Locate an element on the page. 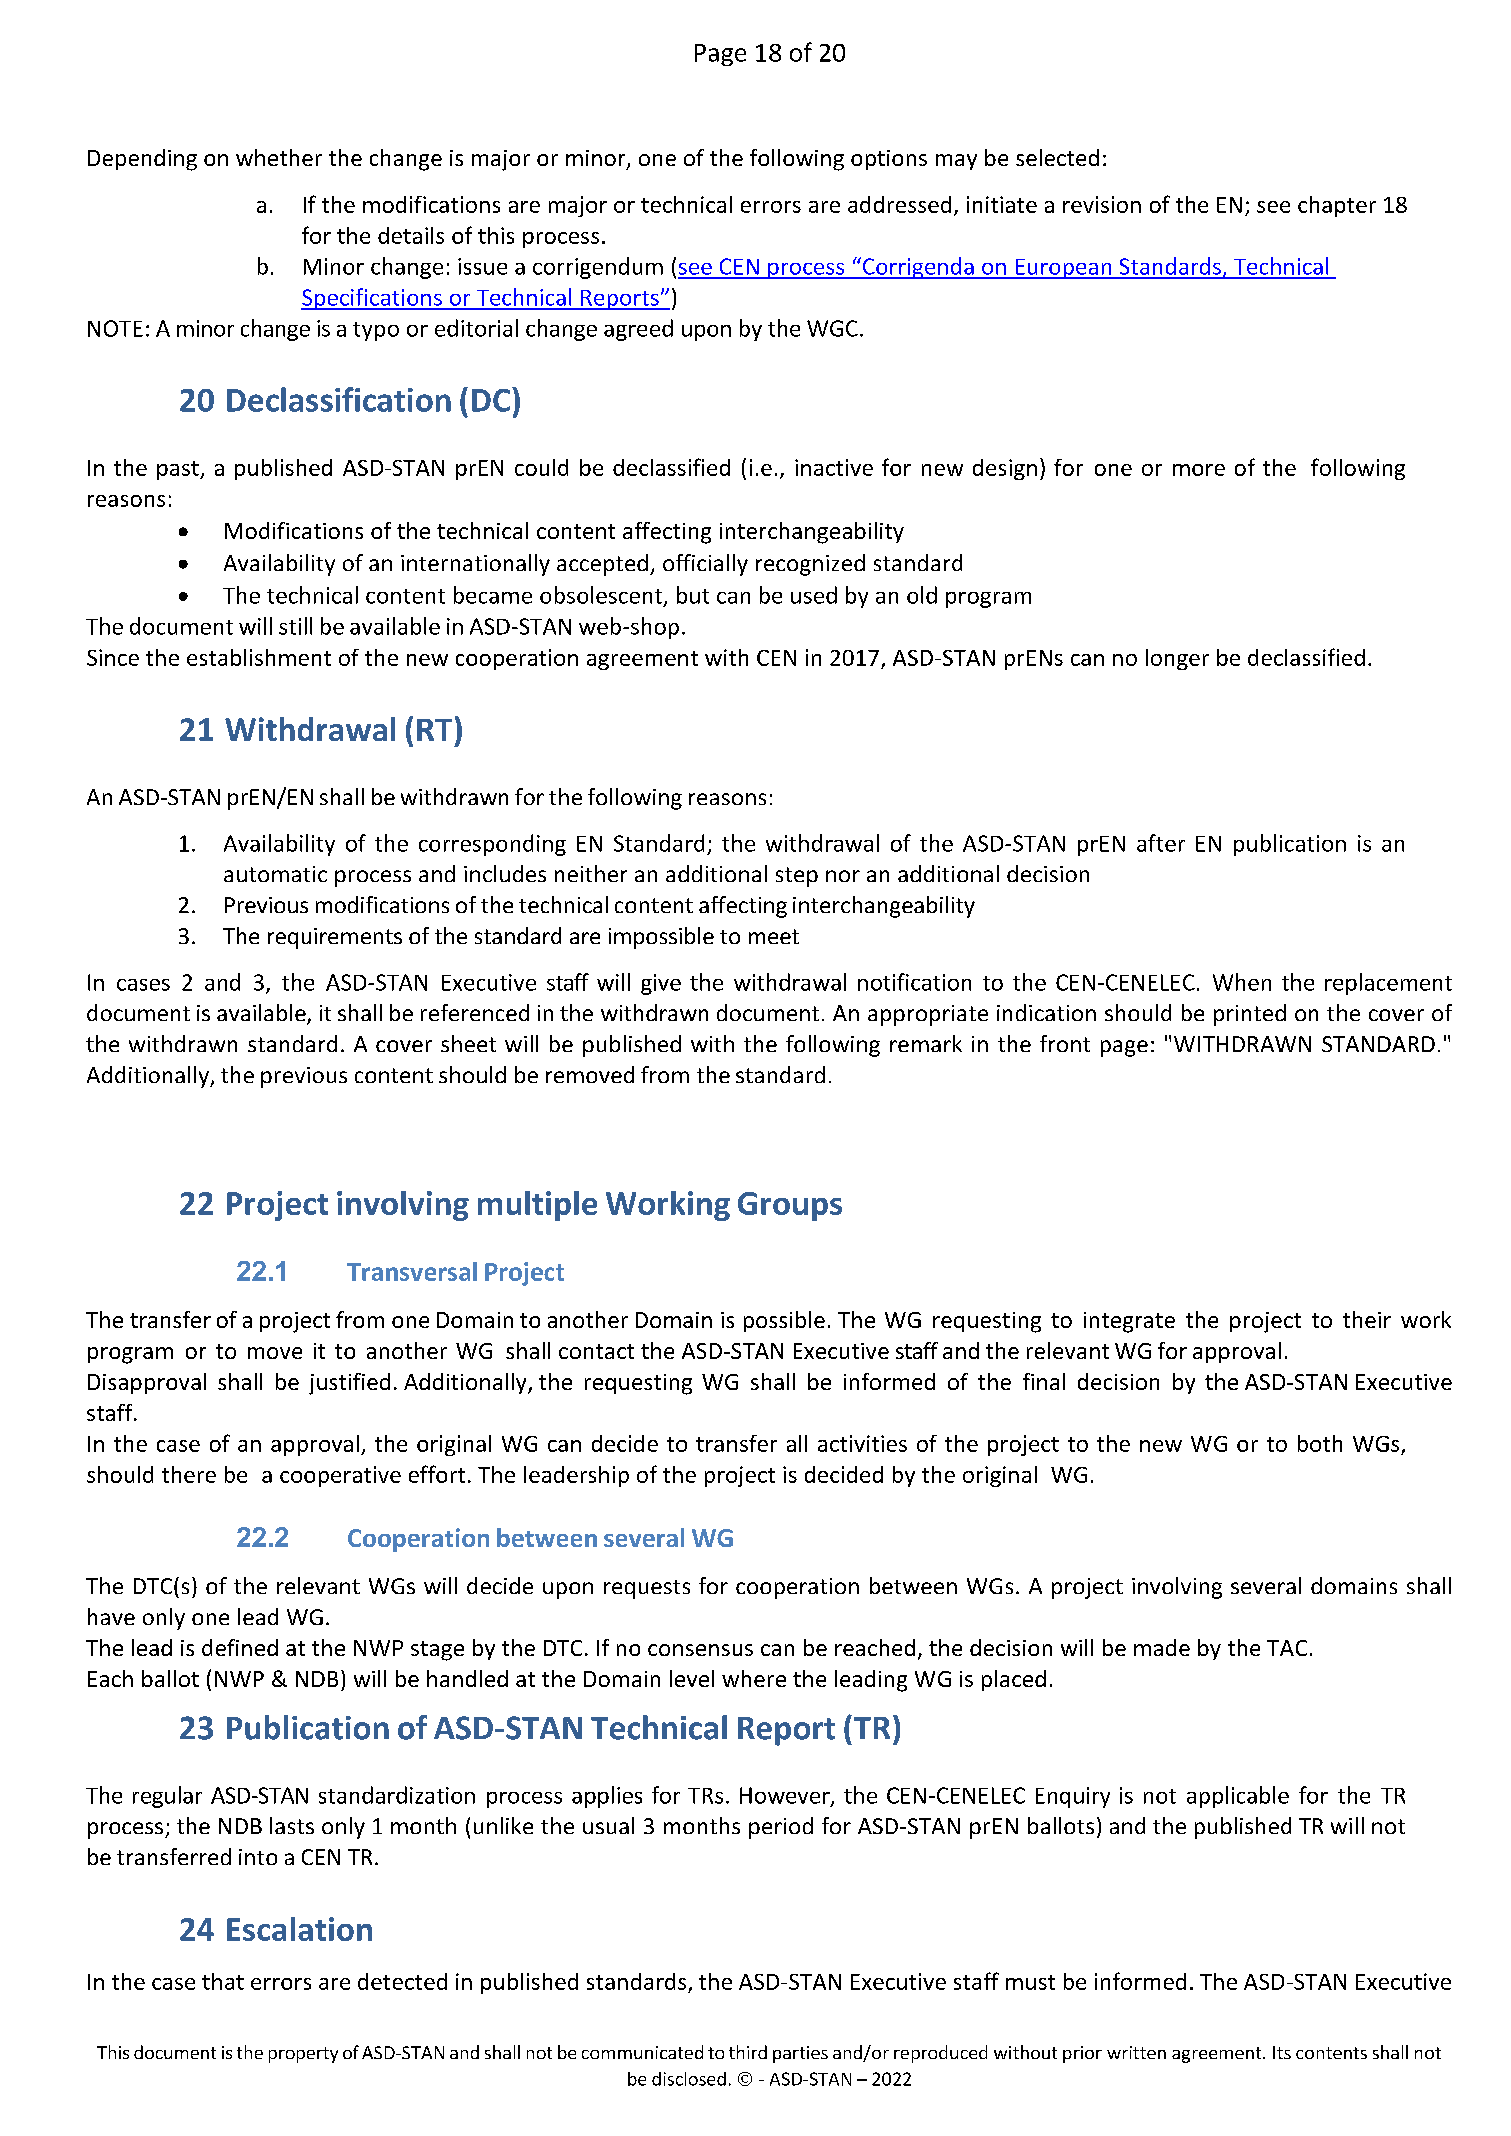 This page has width=1511, height=2136. addressed is located at coordinates (899, 204).
